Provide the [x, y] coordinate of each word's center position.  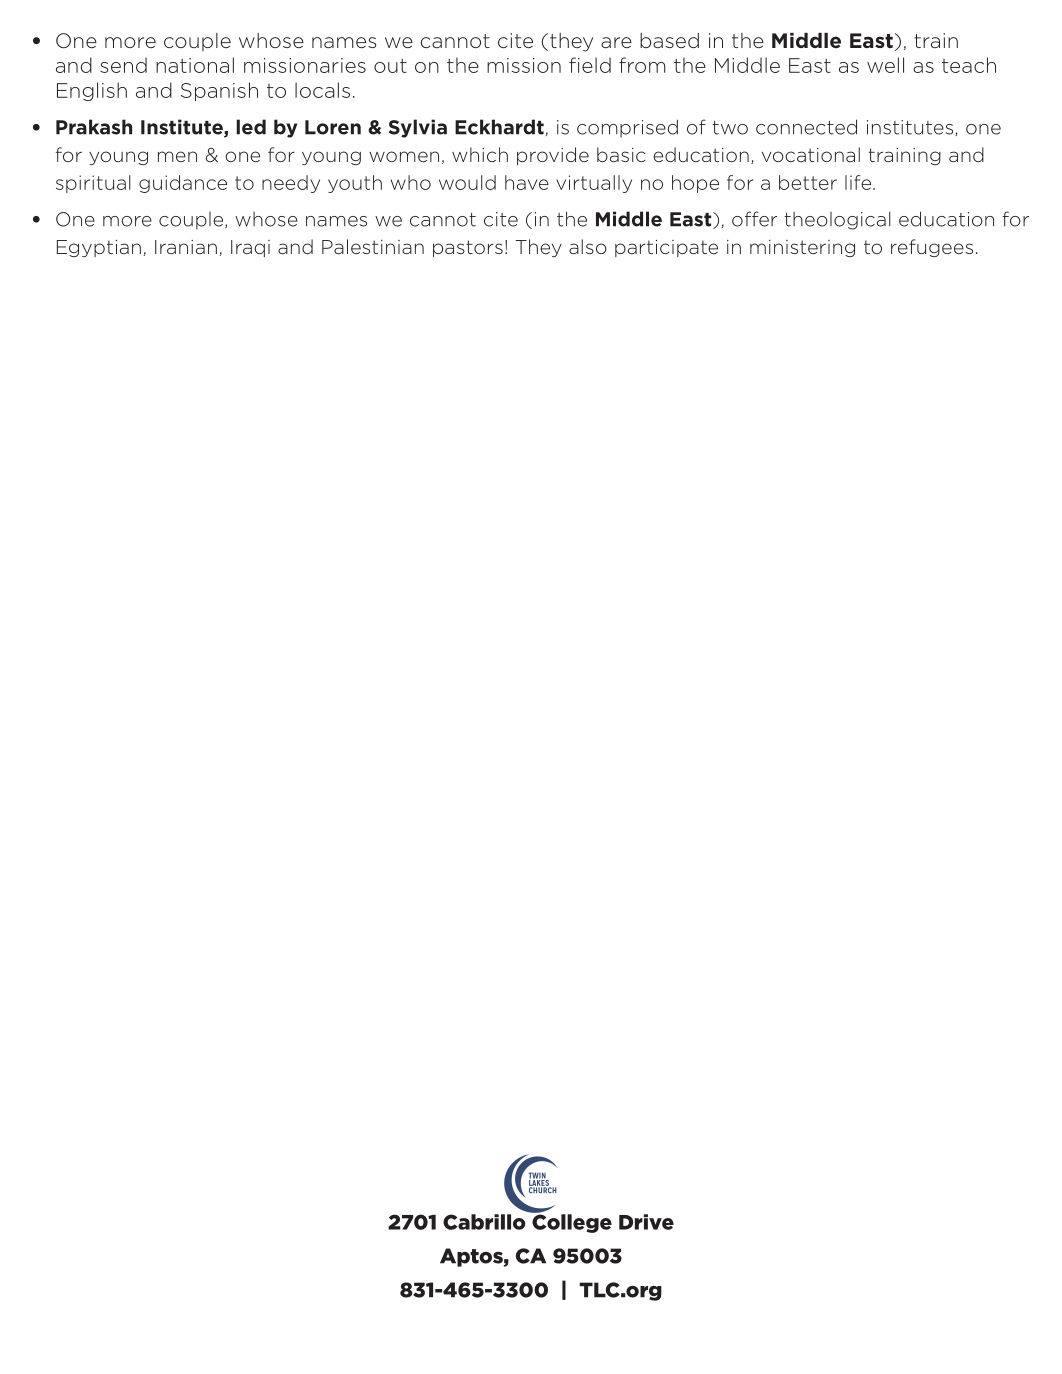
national [195, 65]
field [590, 65]
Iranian [186, 247]
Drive [646, 1222]
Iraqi [250, 248]
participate [666, 248]
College [571, 1222]
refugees [932, 248]
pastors [468, 248]
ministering [802, 248]
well [885, 65]
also [588, 246]
